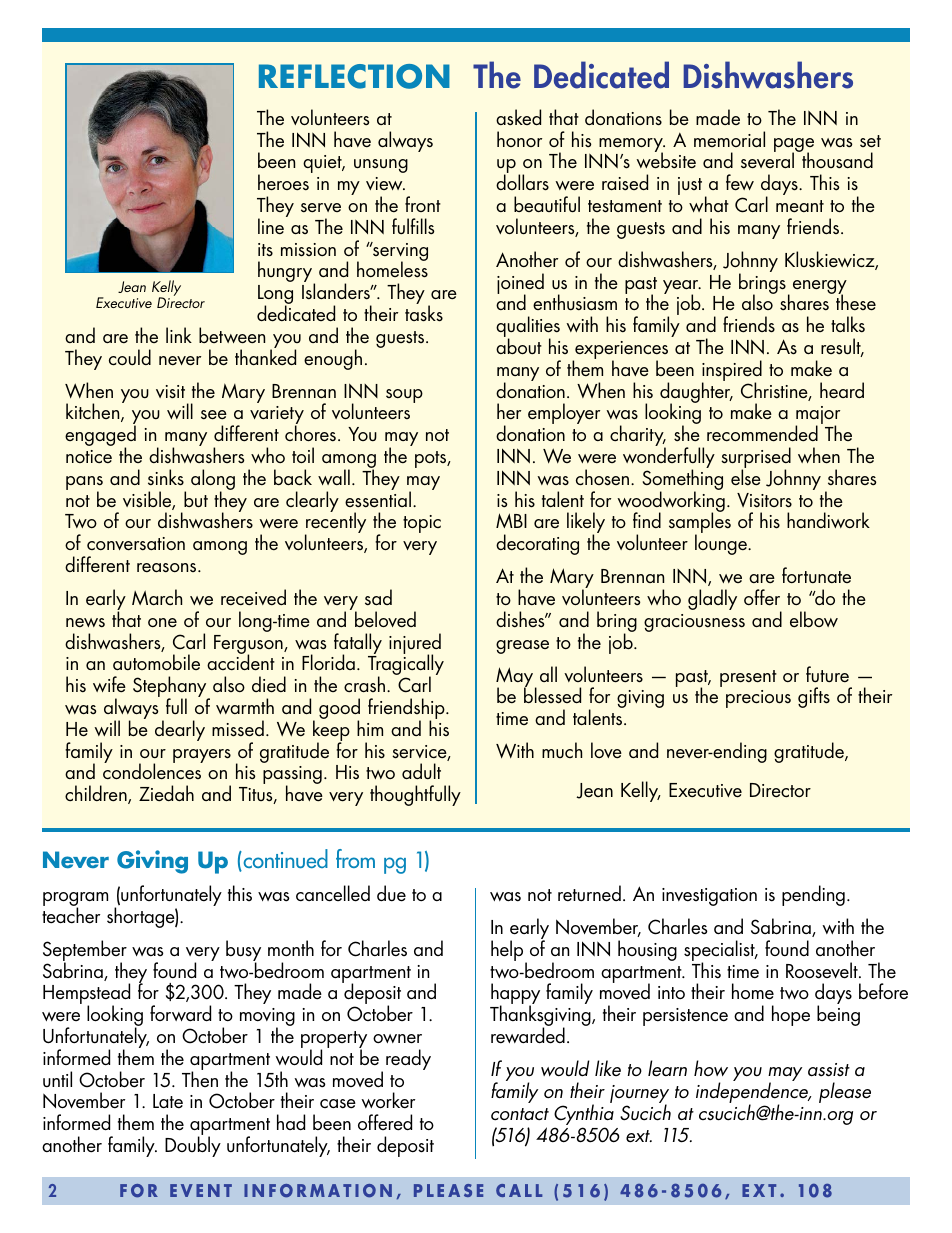 This screenshot has width=952, height=1233. What do you see at coordinates (168, 1101) in the screenshot?
I see `Late` at bounding box center [168, 1101].
